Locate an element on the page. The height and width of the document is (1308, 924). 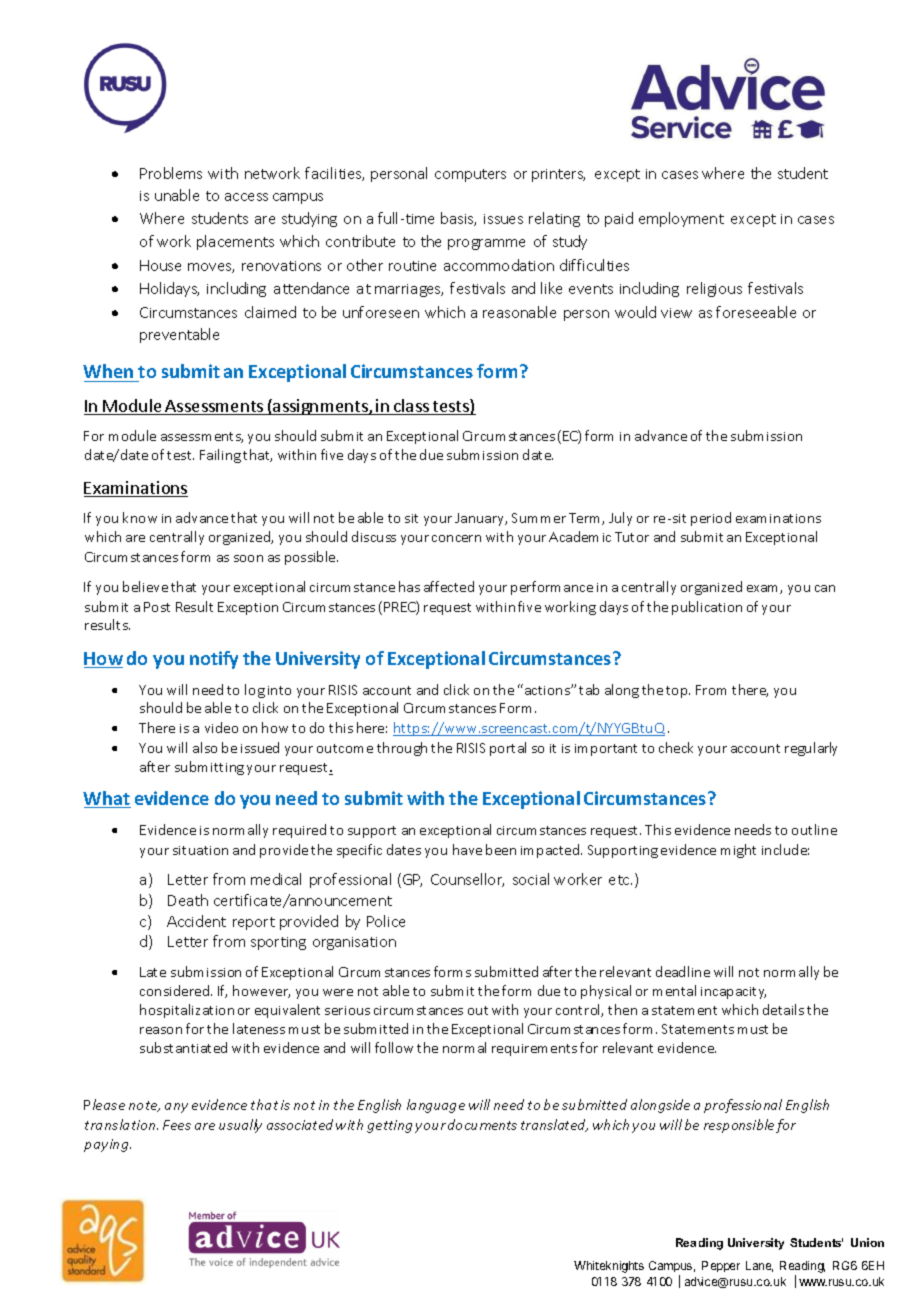
video is located at coordinates (221, 727).
